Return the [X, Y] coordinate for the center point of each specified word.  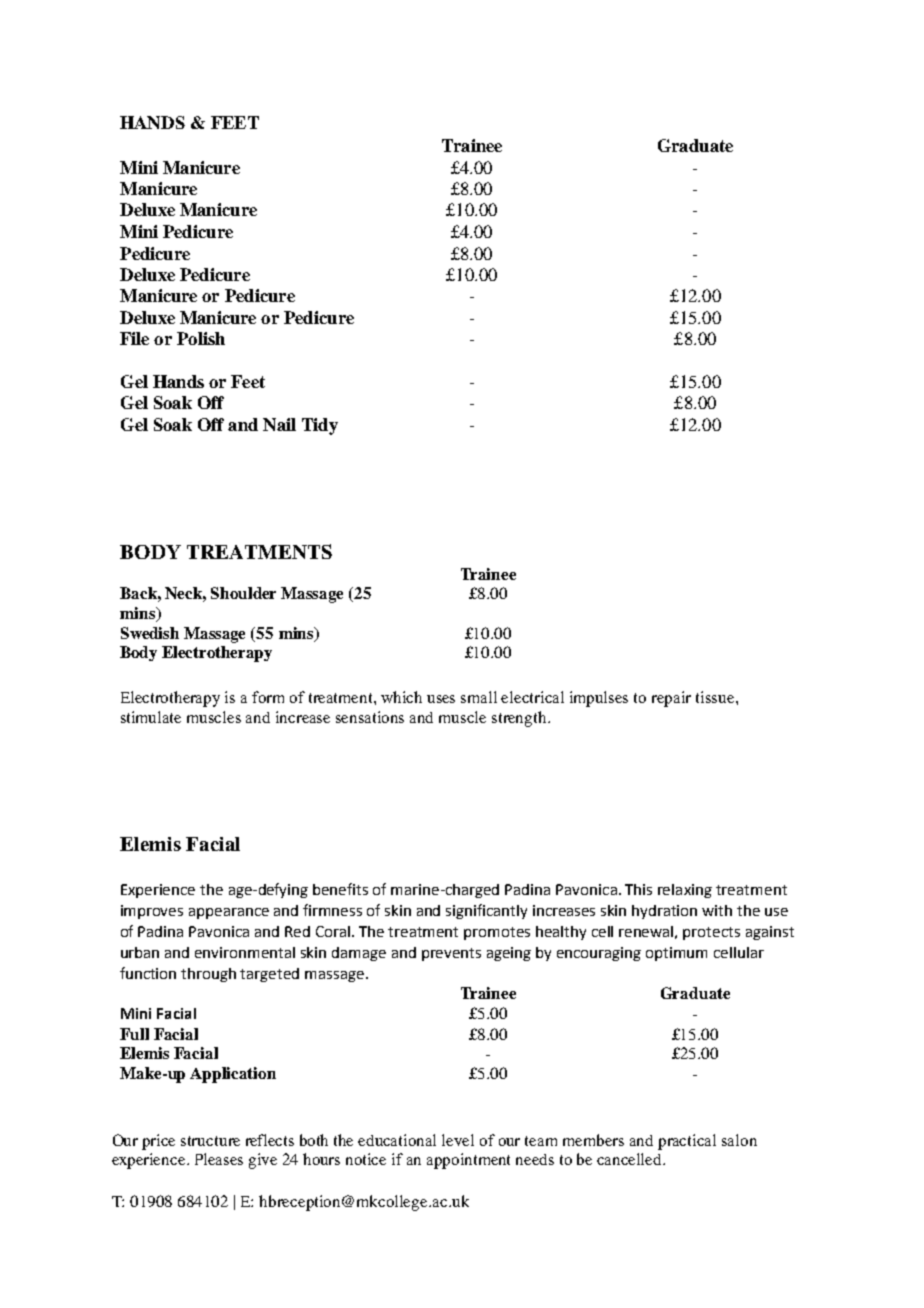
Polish [201, 338]
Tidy [320, 426]
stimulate [151, 717]
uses [441, 699]
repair [671, 699]
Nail [279, 424]
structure [210, 1141]
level [458, 1140]
